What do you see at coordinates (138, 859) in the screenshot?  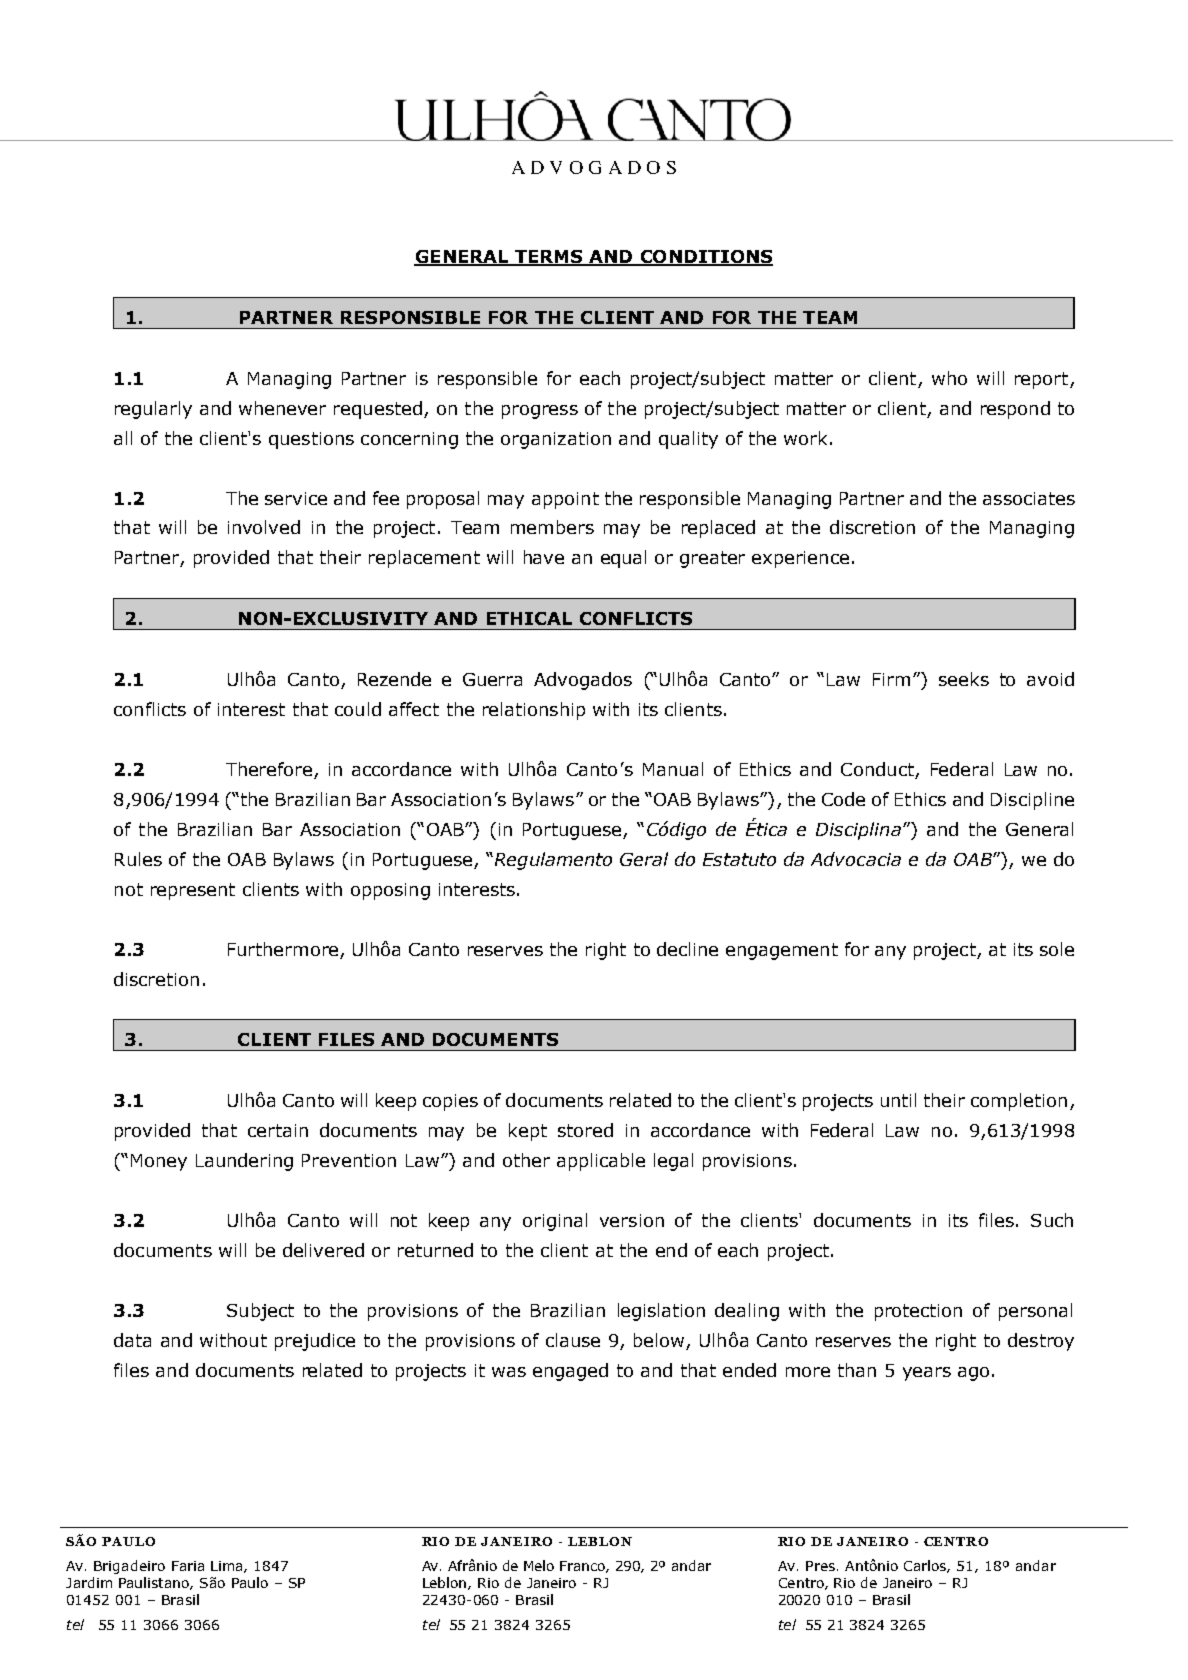 I see `Rules` at bounding box center [138, 859].
